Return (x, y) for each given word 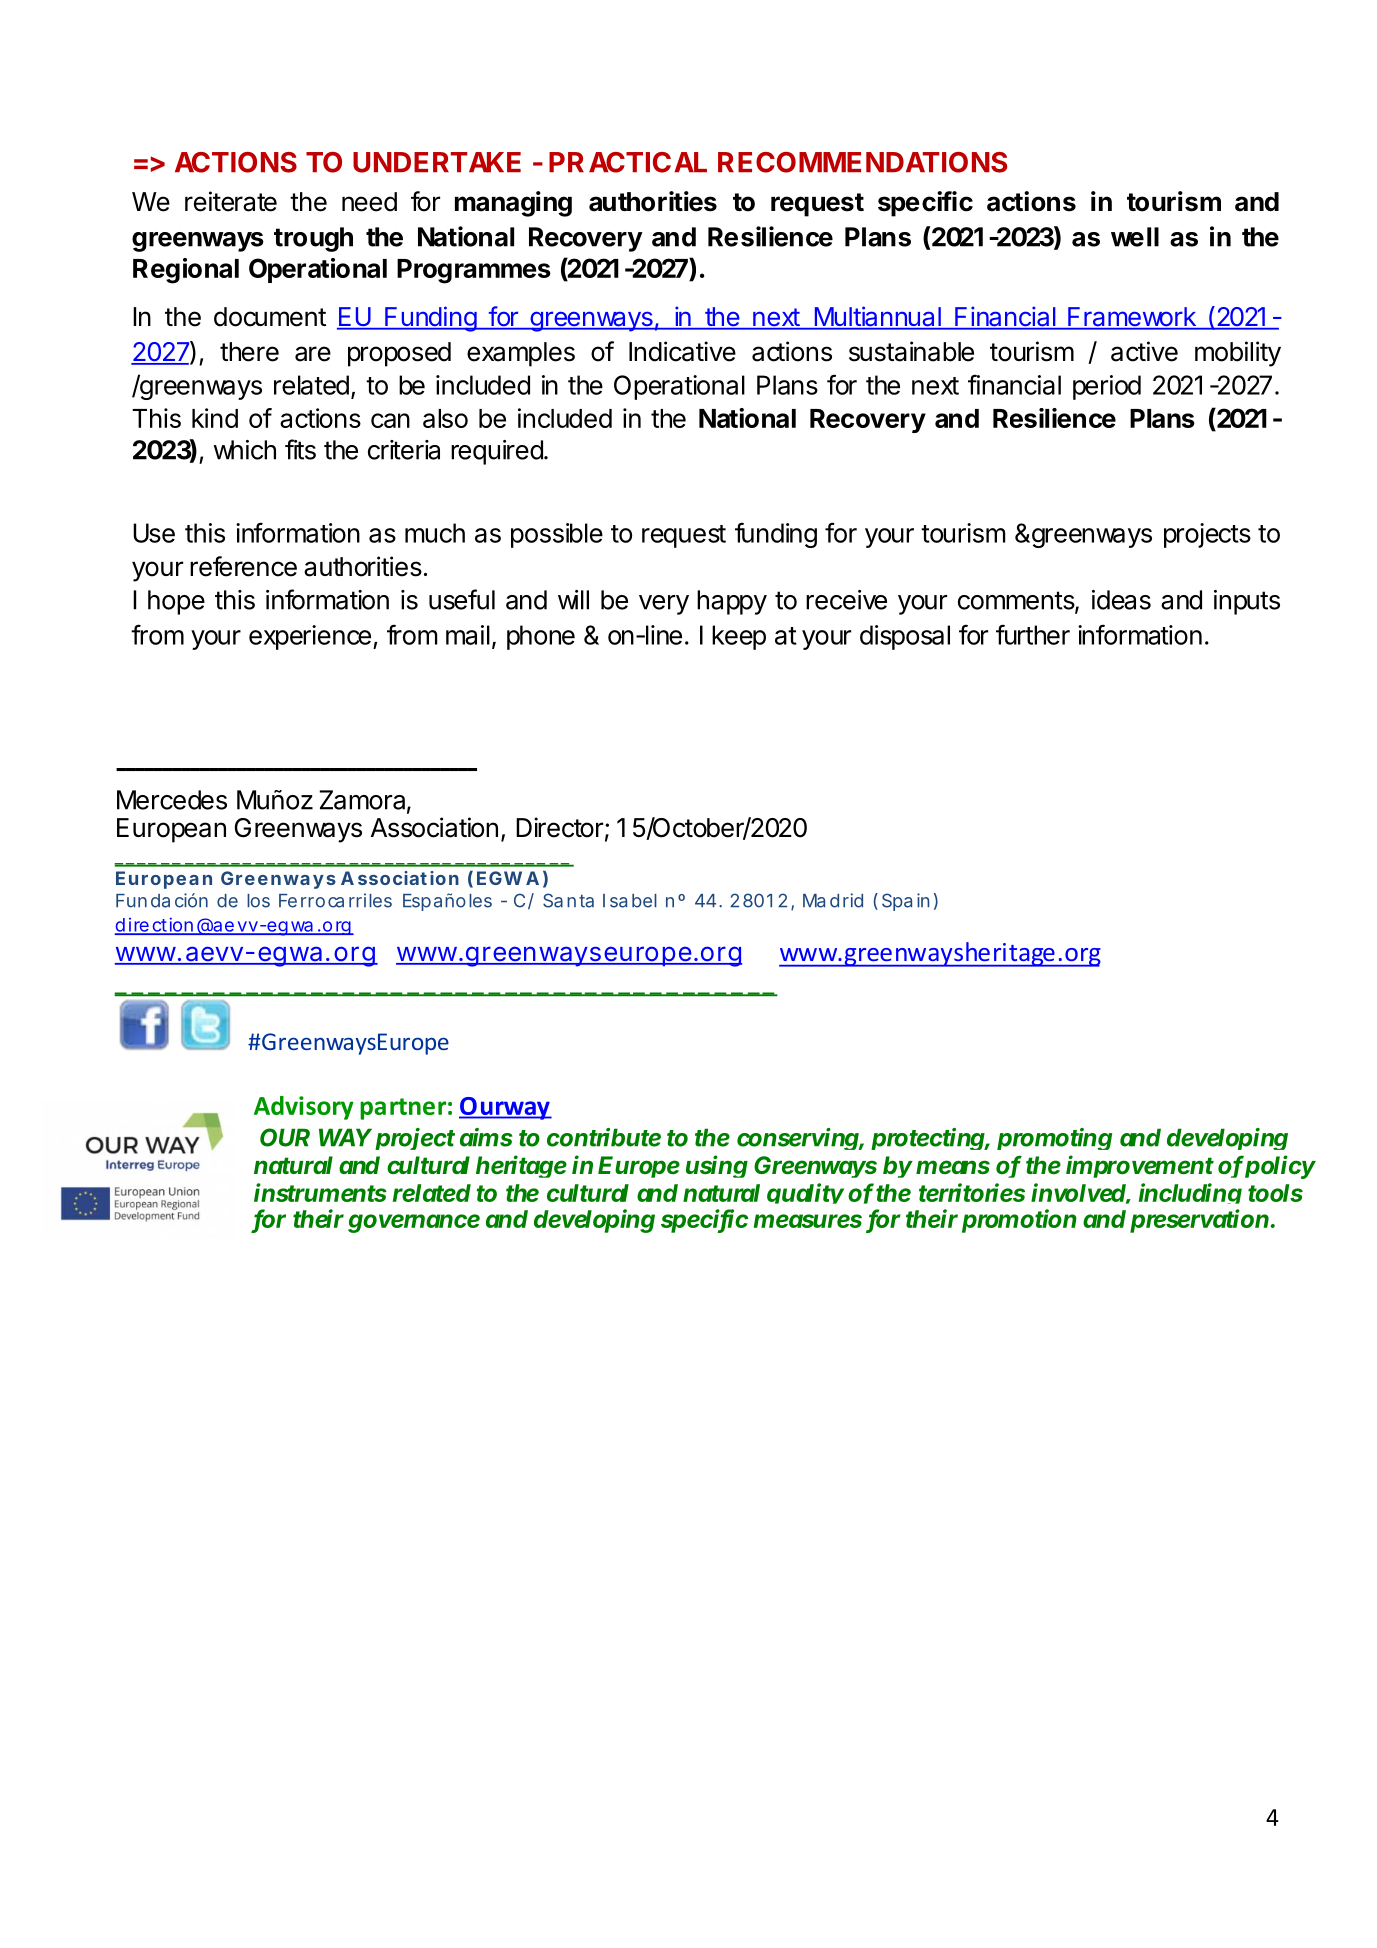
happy (732, 602)
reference (243, 566)
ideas (1121, 600)
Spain (905, 902)
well (1135, 237)
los (258, 901)
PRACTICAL (628, 162)
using (717, 1166)
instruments (320, 1192)
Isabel (630, 901)
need (369, 202)
